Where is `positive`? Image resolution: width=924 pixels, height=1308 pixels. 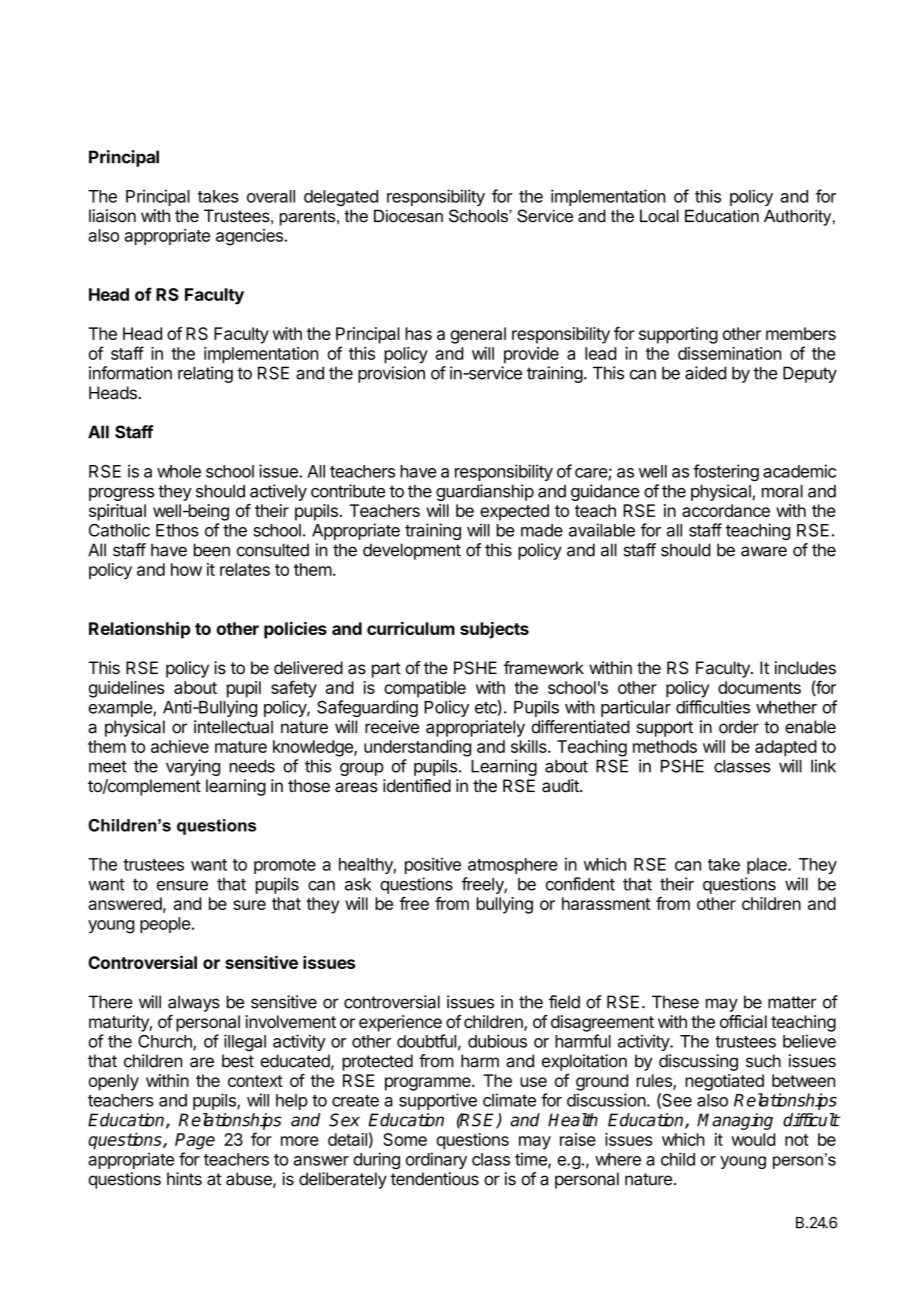
positive is located at coordinates (433, 865).
